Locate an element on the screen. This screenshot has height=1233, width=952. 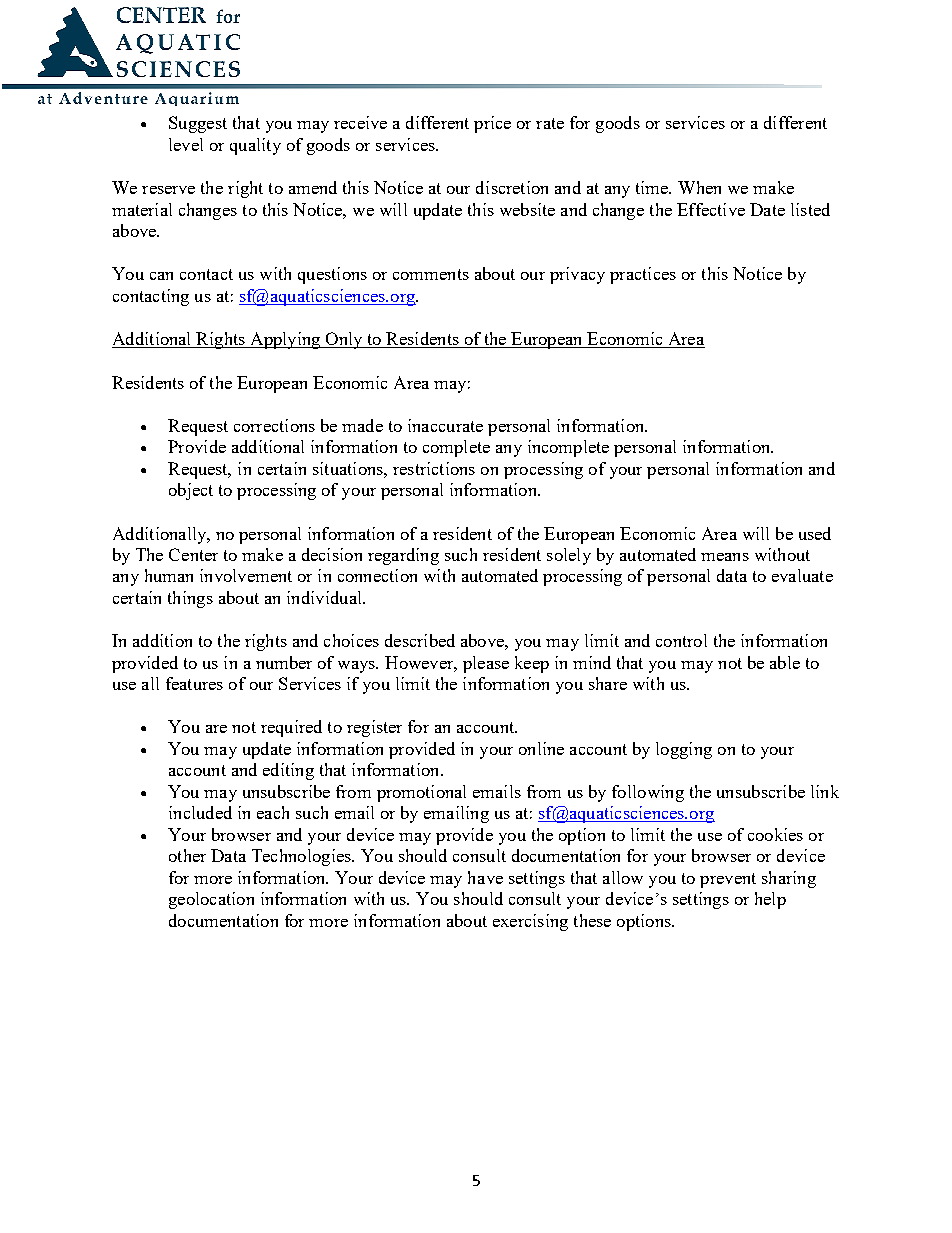
number is located at coordinates (284, 662).
